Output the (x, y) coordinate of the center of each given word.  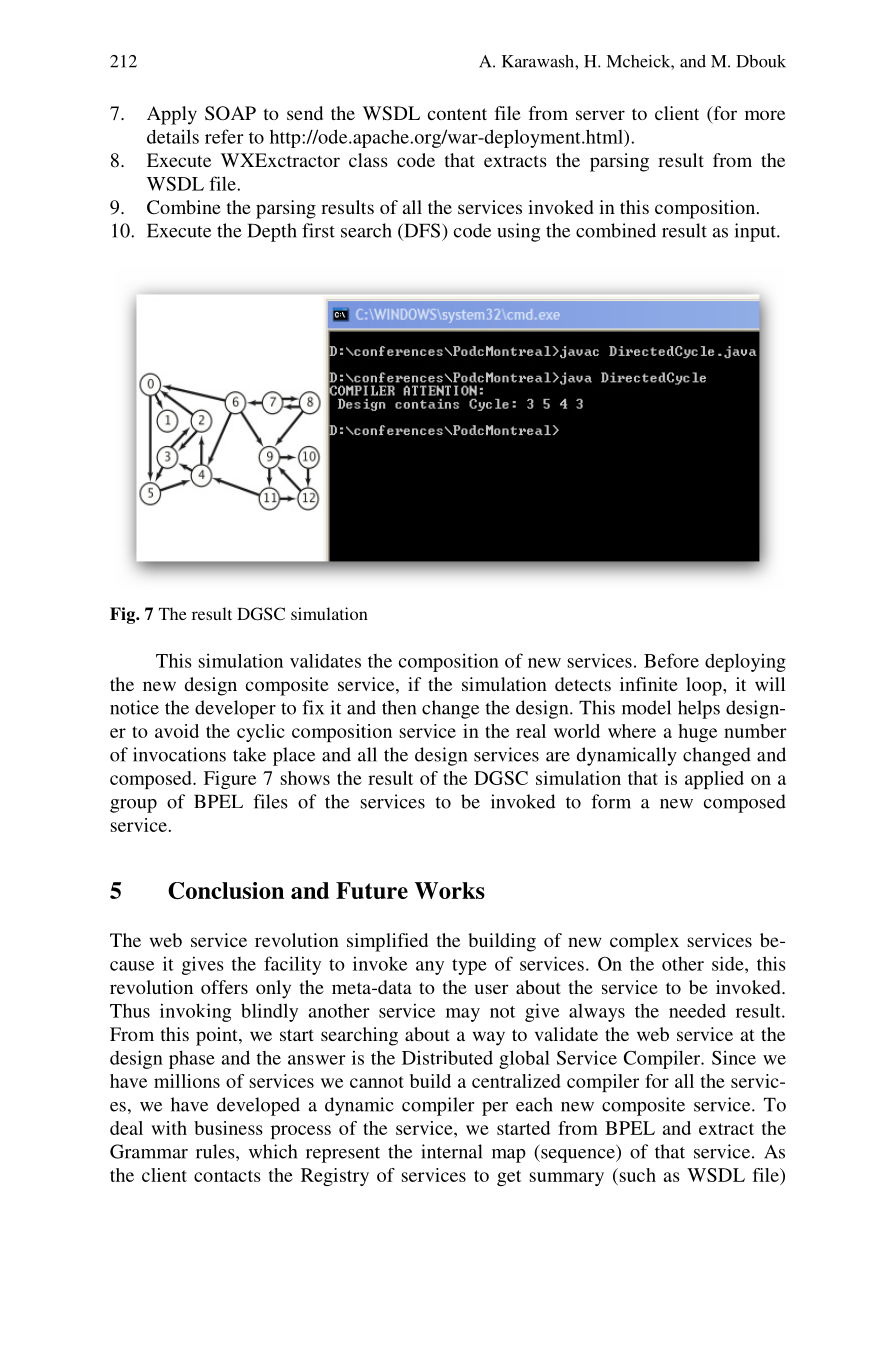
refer (224, 136)
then (399, 707)
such (636, 1175)
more (765, 115)
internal (451, 1151)
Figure (230, 780)
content (457, 114)
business (228, 1128)
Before (671, 660)
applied (714, 780)
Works (450, 890)
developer (235, 709)
